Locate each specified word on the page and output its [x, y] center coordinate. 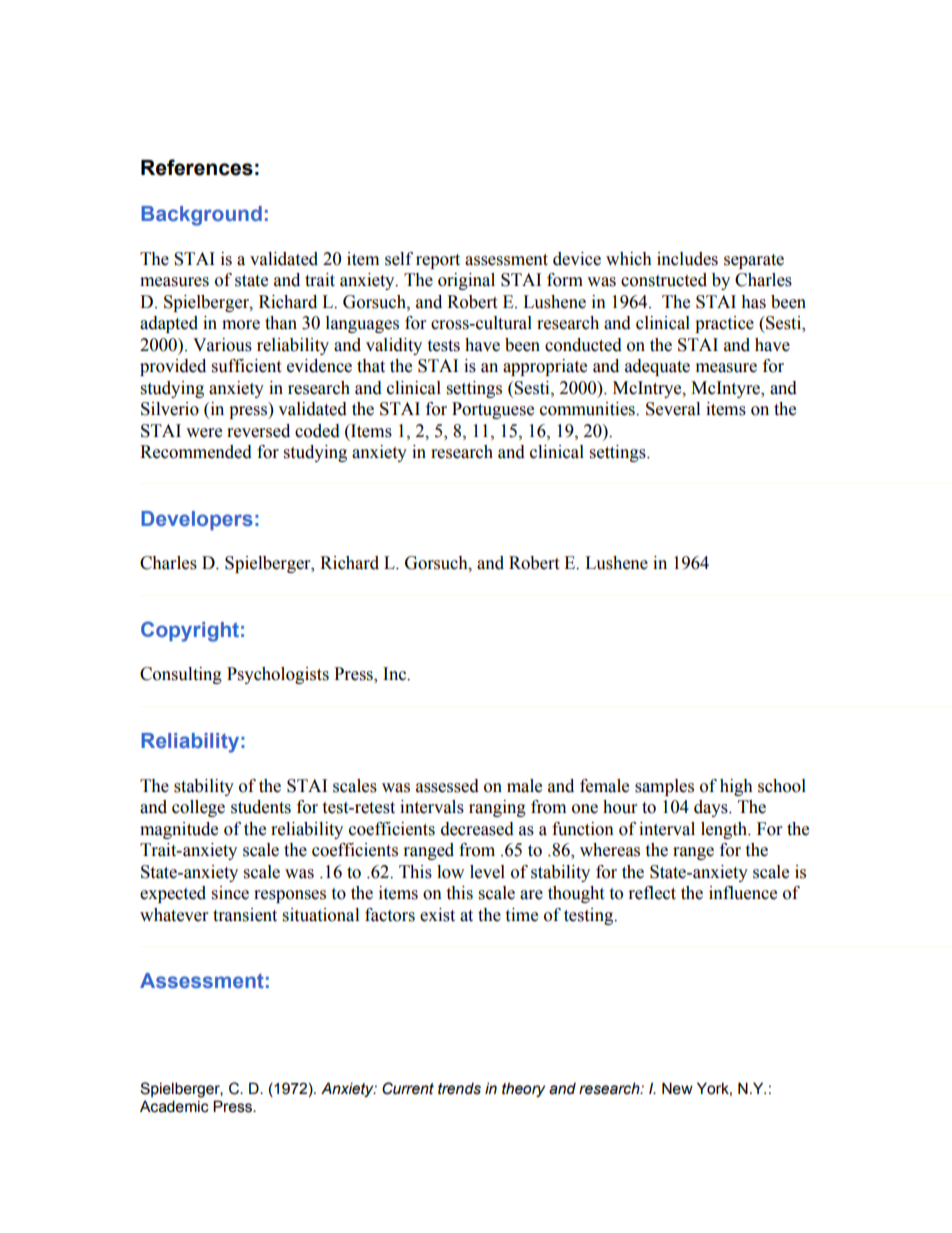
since [230, 893]
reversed [258, 431]
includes [687, 259]
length [725, 830]
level [487, 872]
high [736, 787]
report [438, 261]
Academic [174, 1106]
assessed [447, 786]
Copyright [190, 631]
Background [201, 216]
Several [673, 409]
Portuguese [493, 410]
